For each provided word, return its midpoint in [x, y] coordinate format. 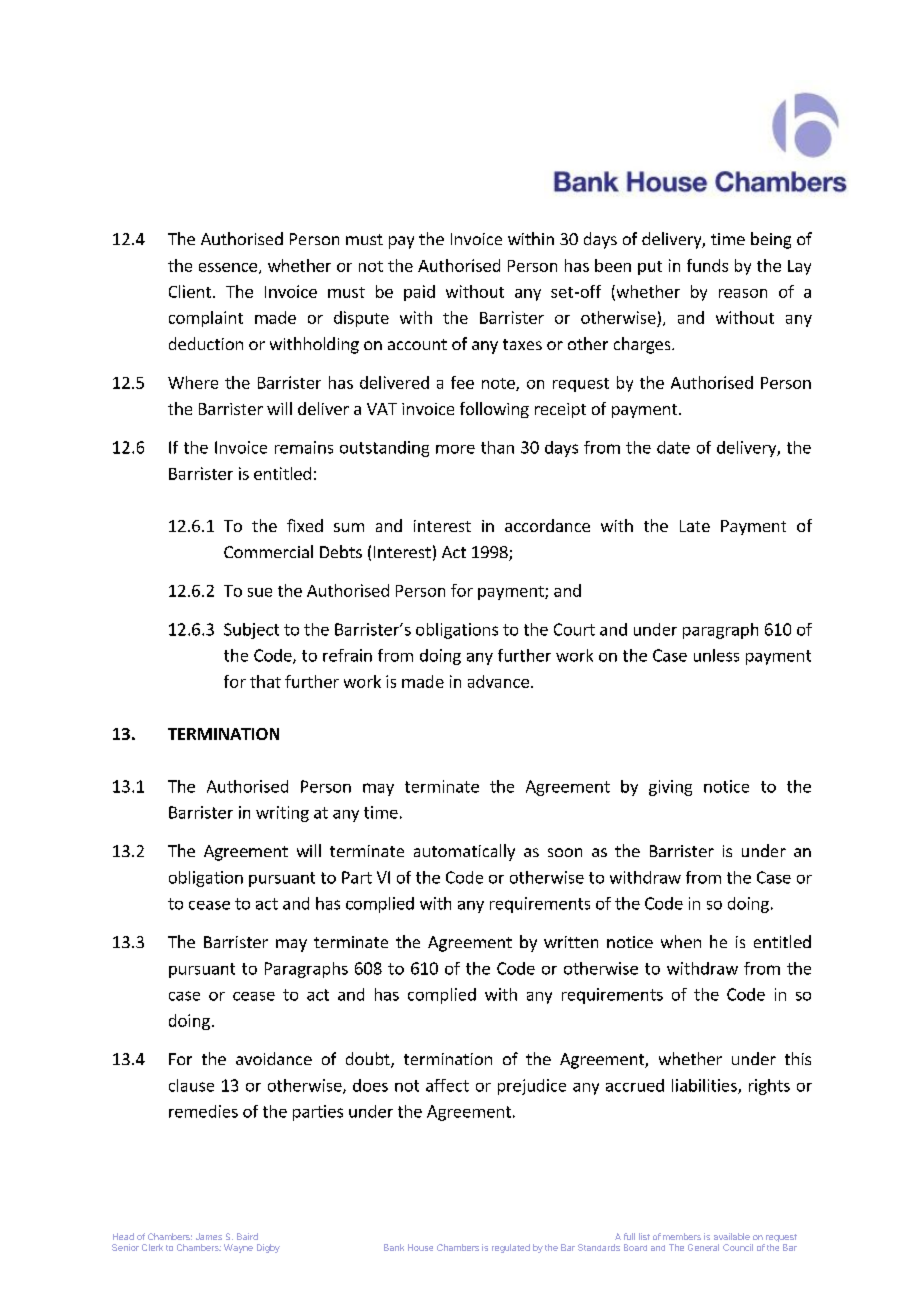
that [265, 681]
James [209, 1236]
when [681, 941]
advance [498, 681]
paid [419, 293]
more [455, 449]
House [420, 1247]
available [732, 1236]
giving [670, 788]
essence [228, 267]
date [673, 447]
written [571, 942]
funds [707, 265]
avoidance [274, 1058]
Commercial [268, 551]
